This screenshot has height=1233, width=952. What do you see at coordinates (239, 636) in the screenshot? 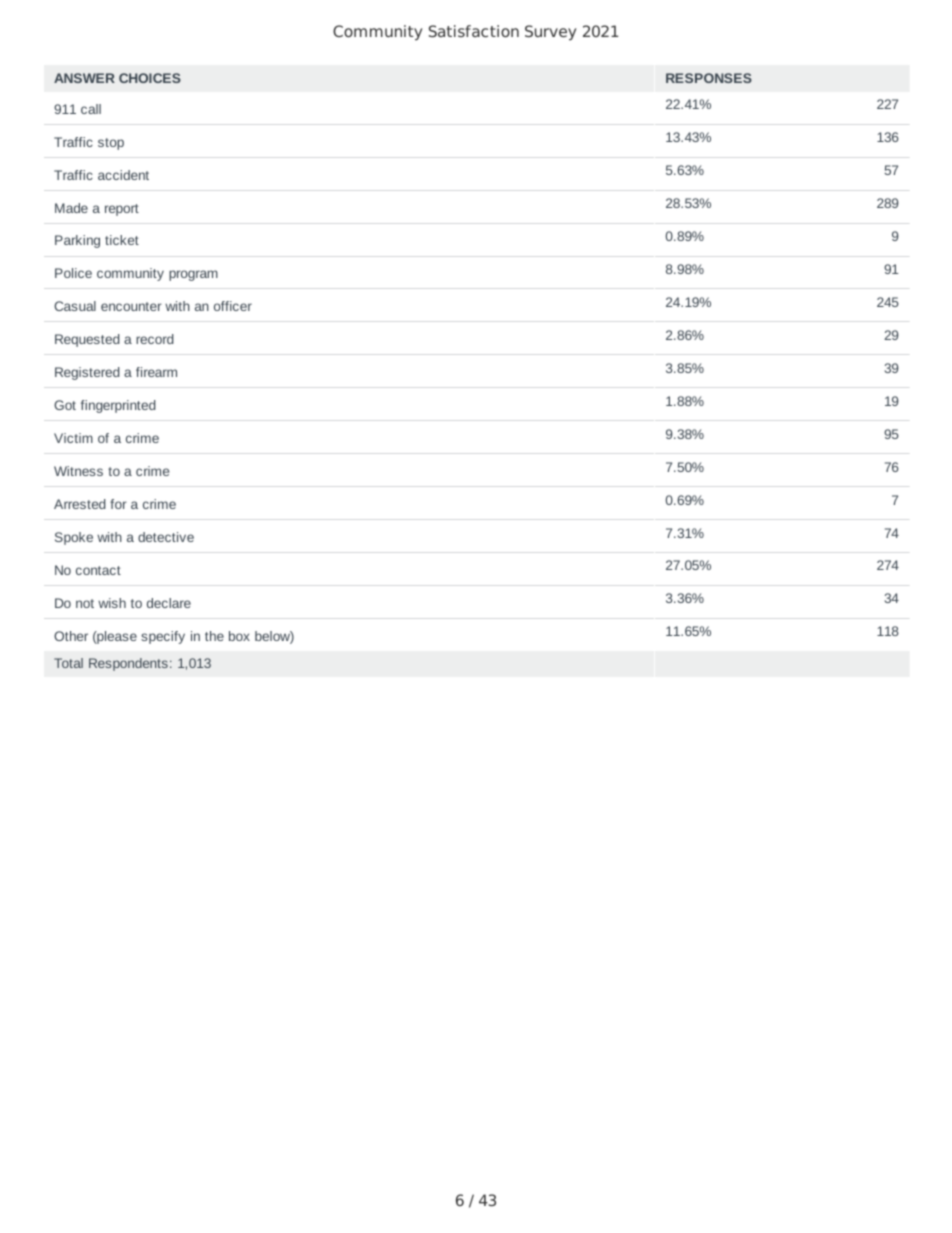
I see `box` at bounding box center [239, 636].
